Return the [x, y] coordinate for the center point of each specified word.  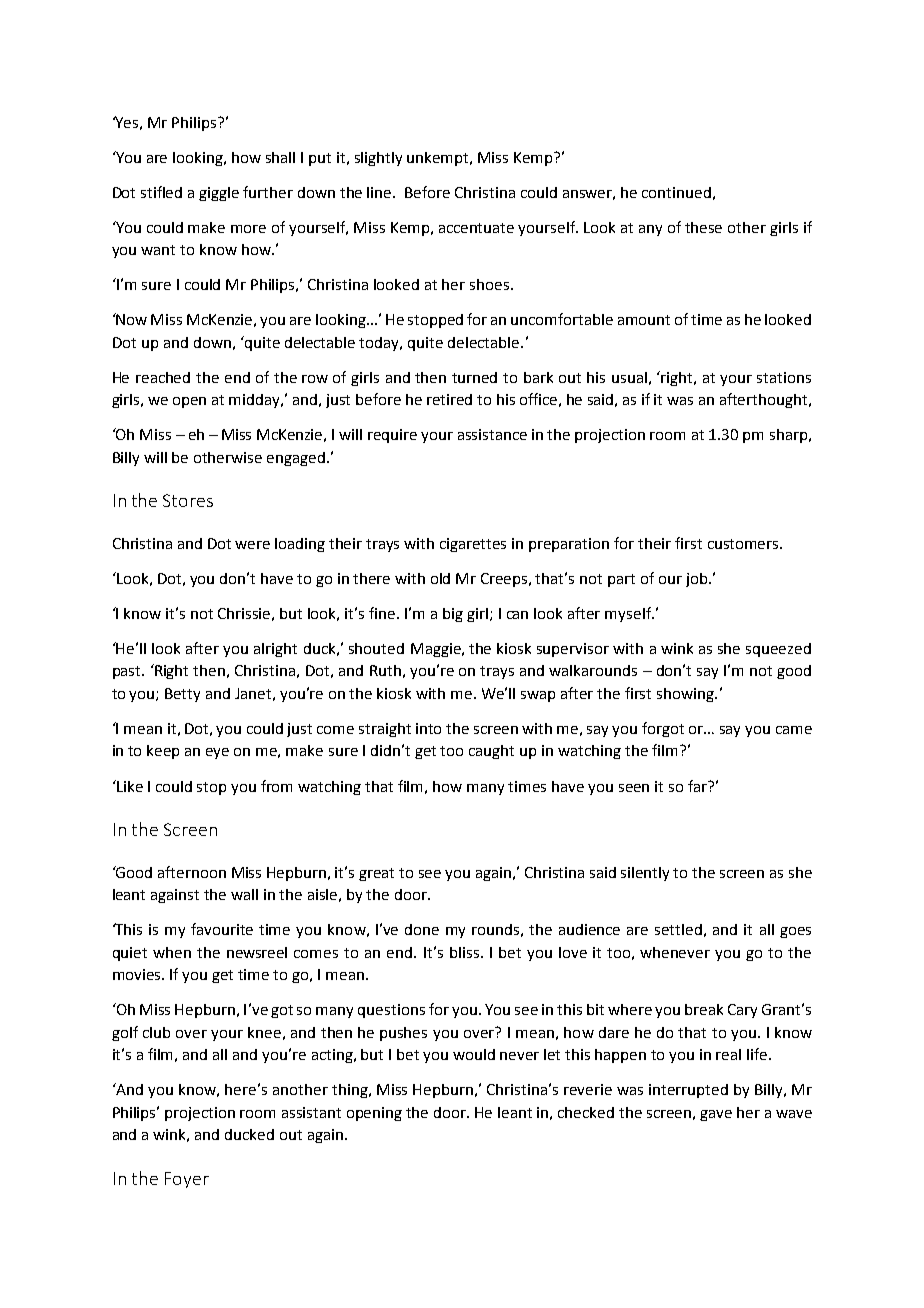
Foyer [187, 1180]
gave [716, 1115]
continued [676, 192]
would [474, 1054]
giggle [219, 194]
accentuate [476, 228]
